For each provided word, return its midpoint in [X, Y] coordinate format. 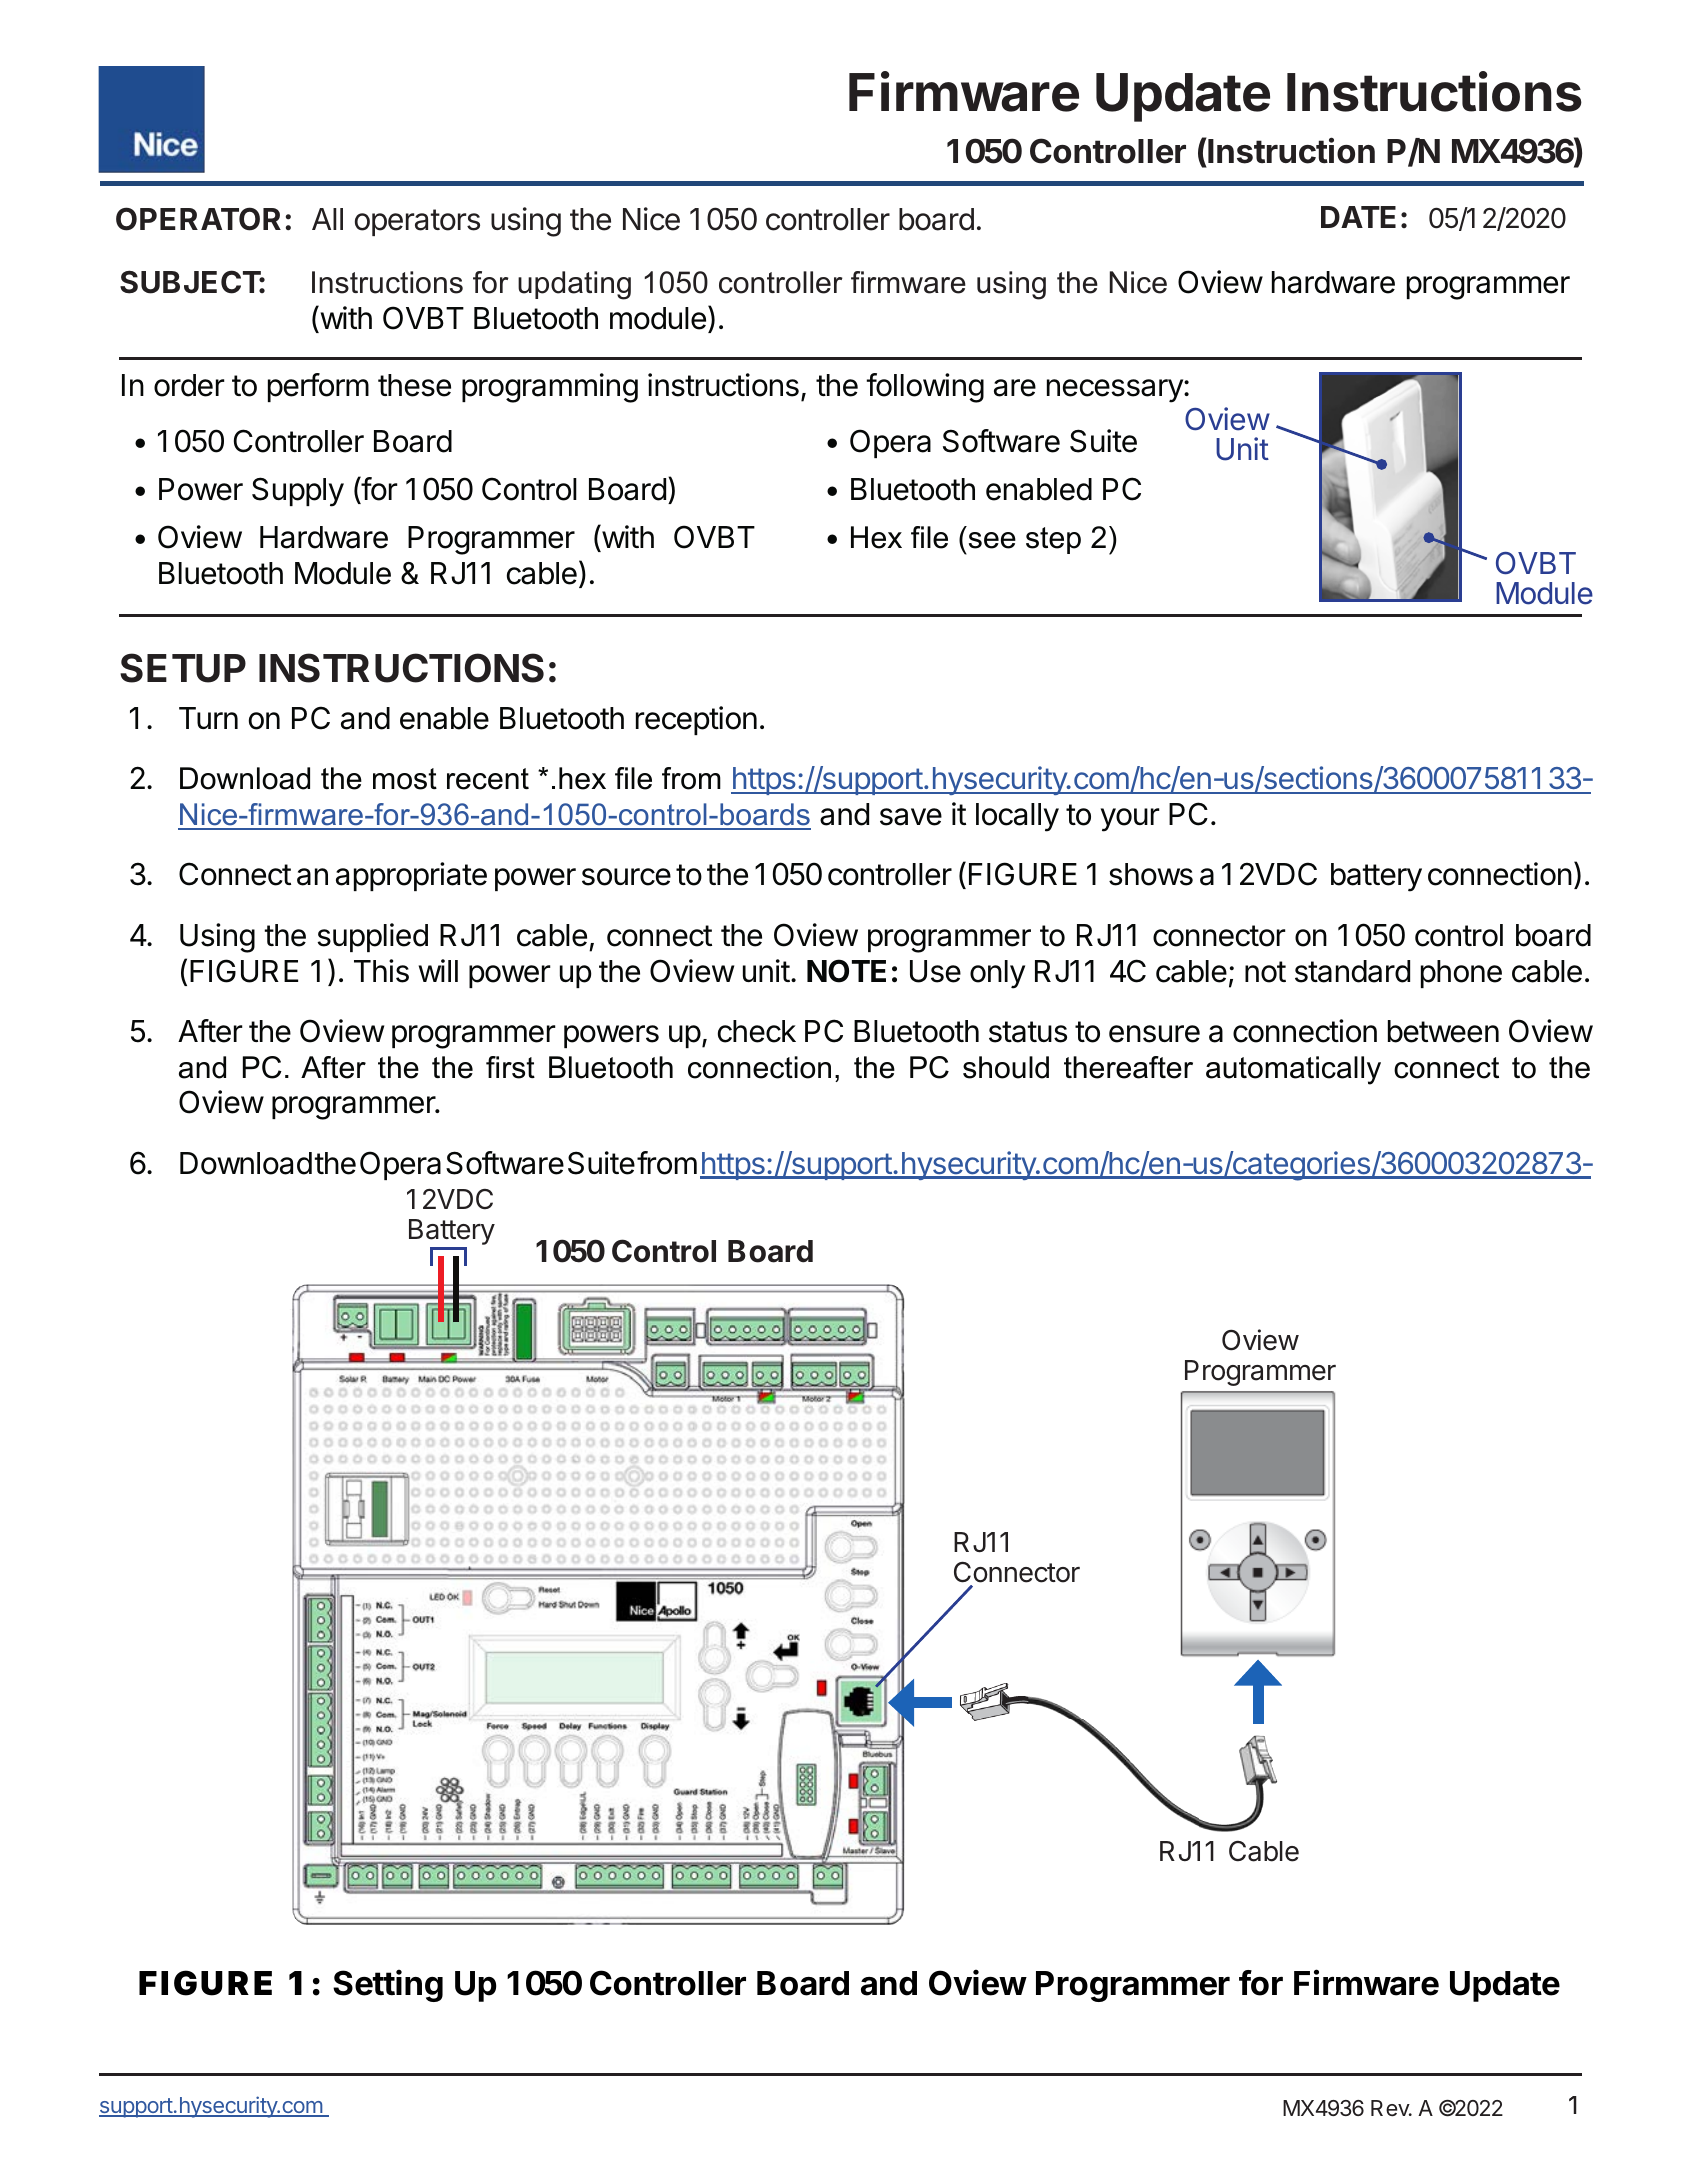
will [438, 970]
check [757, 1031]
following [925, 388]
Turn [208, 718]
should [1006, 1067]
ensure [1154, 1034]
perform [318, 387]
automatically [1293, 1070]
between [1443, 1031]
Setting [388, 1985]
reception [696, 720]
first [510, 1067]
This [381, 971]
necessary [1116, 391]
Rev [1391, 2108]
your [1130, 820]
